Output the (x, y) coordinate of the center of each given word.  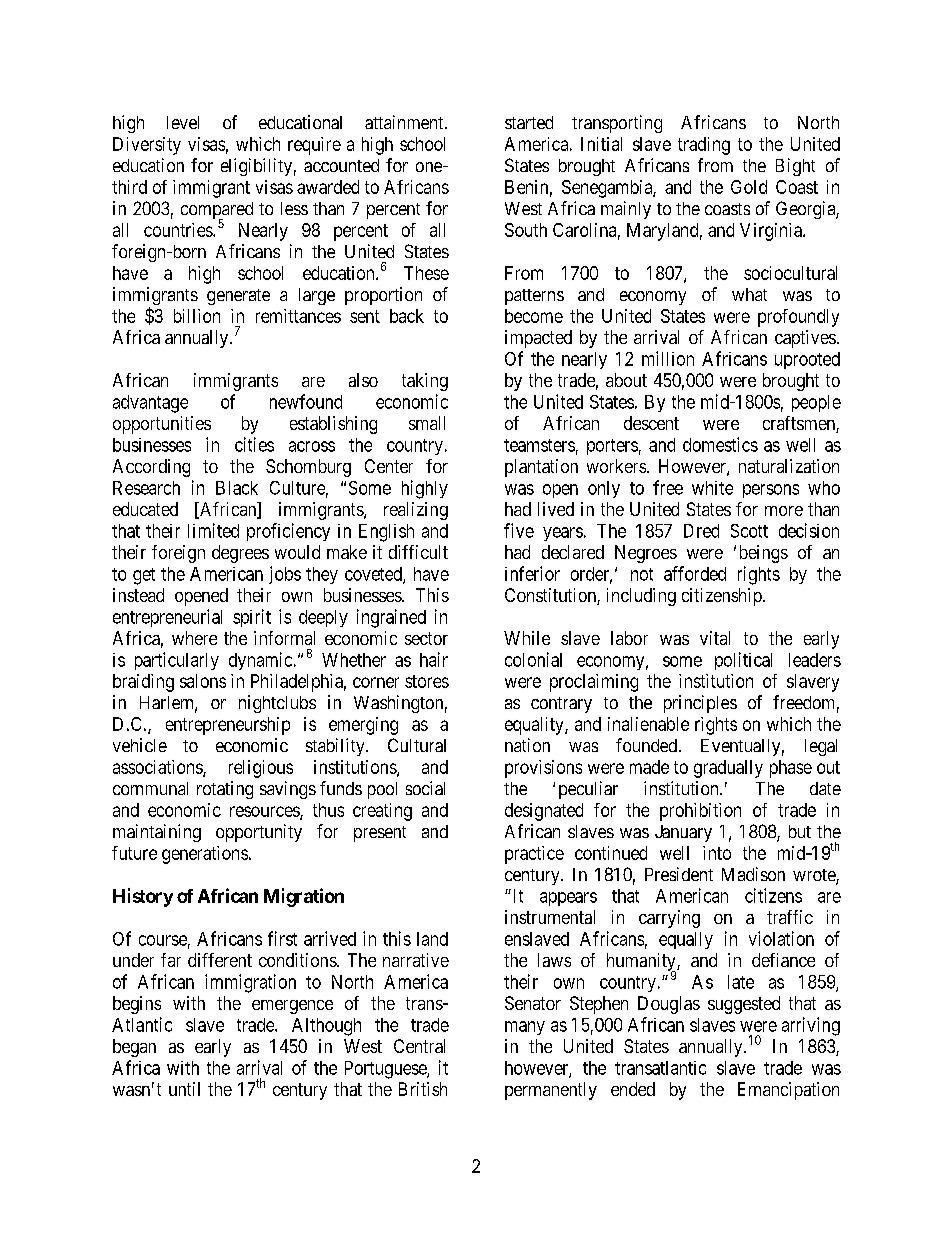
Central (419, 1046)
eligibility (256, 167)
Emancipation (788, 1091)
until (184, 1089)
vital (715, 638)
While (527, 638)
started (529, 122)
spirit (252, 618)
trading (704, 146)
